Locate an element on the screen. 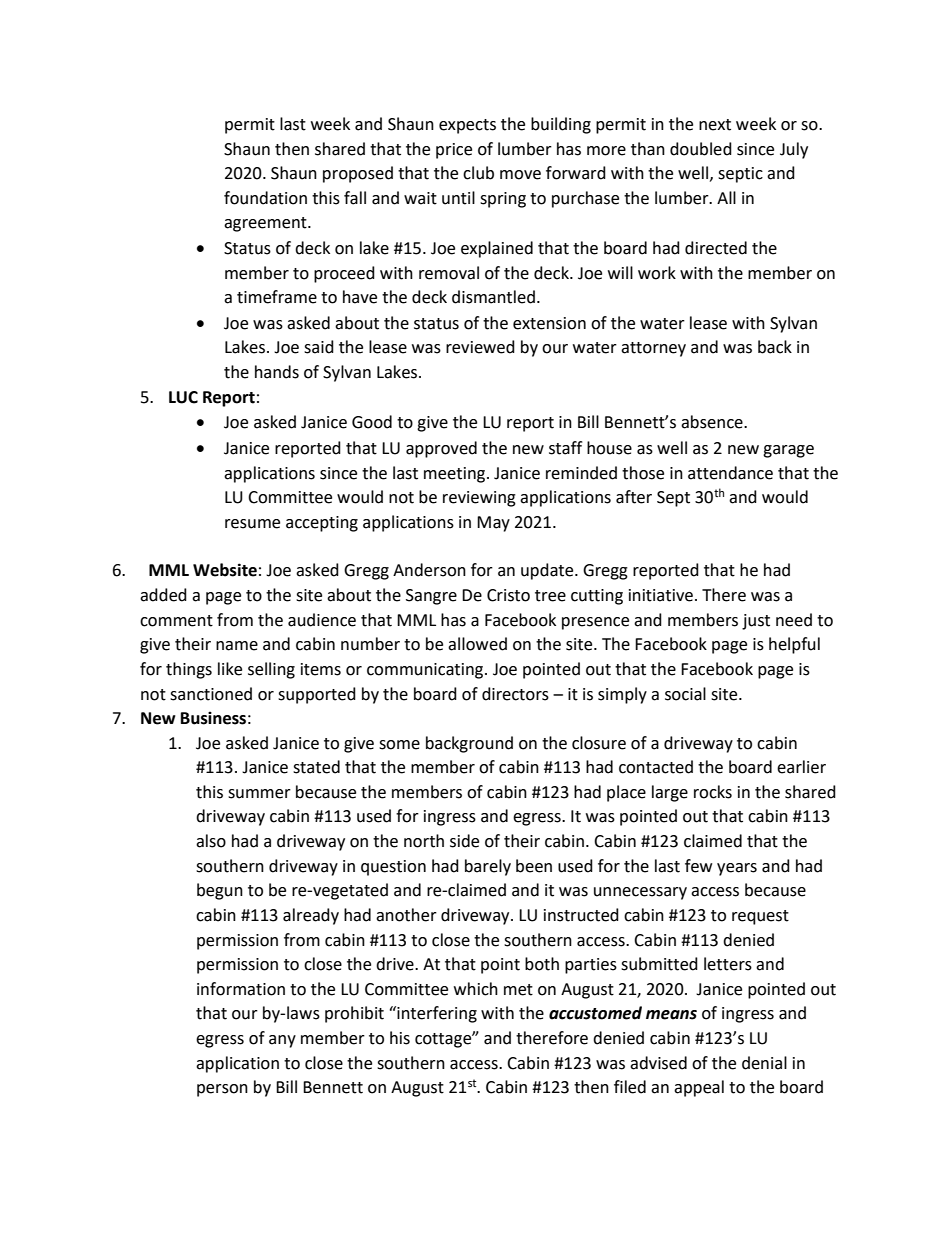 The image size is (952, 1233). just is located at coordinates (756, 622).
